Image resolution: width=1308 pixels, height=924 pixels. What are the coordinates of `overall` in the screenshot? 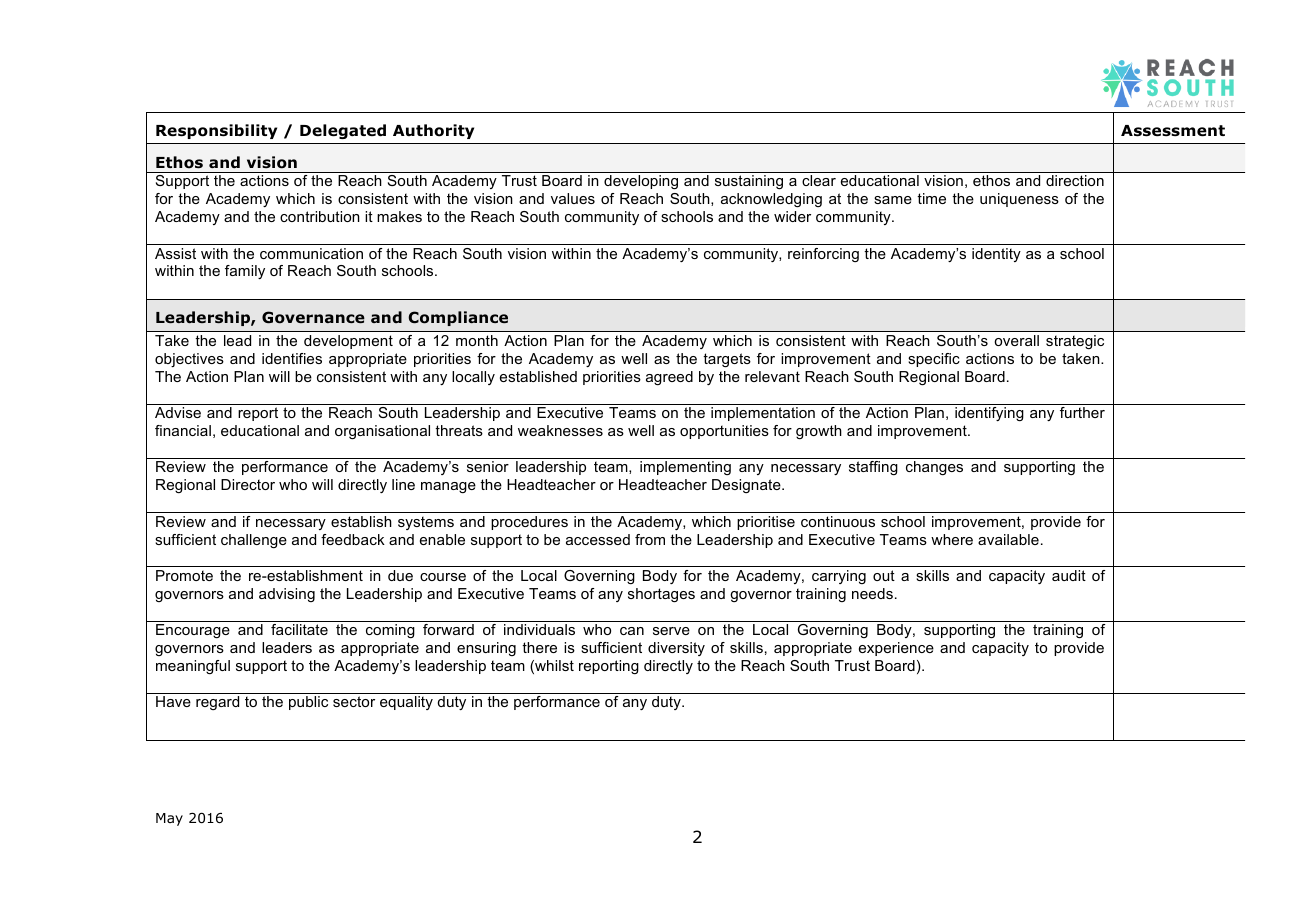 It's located at (1016, 340).
